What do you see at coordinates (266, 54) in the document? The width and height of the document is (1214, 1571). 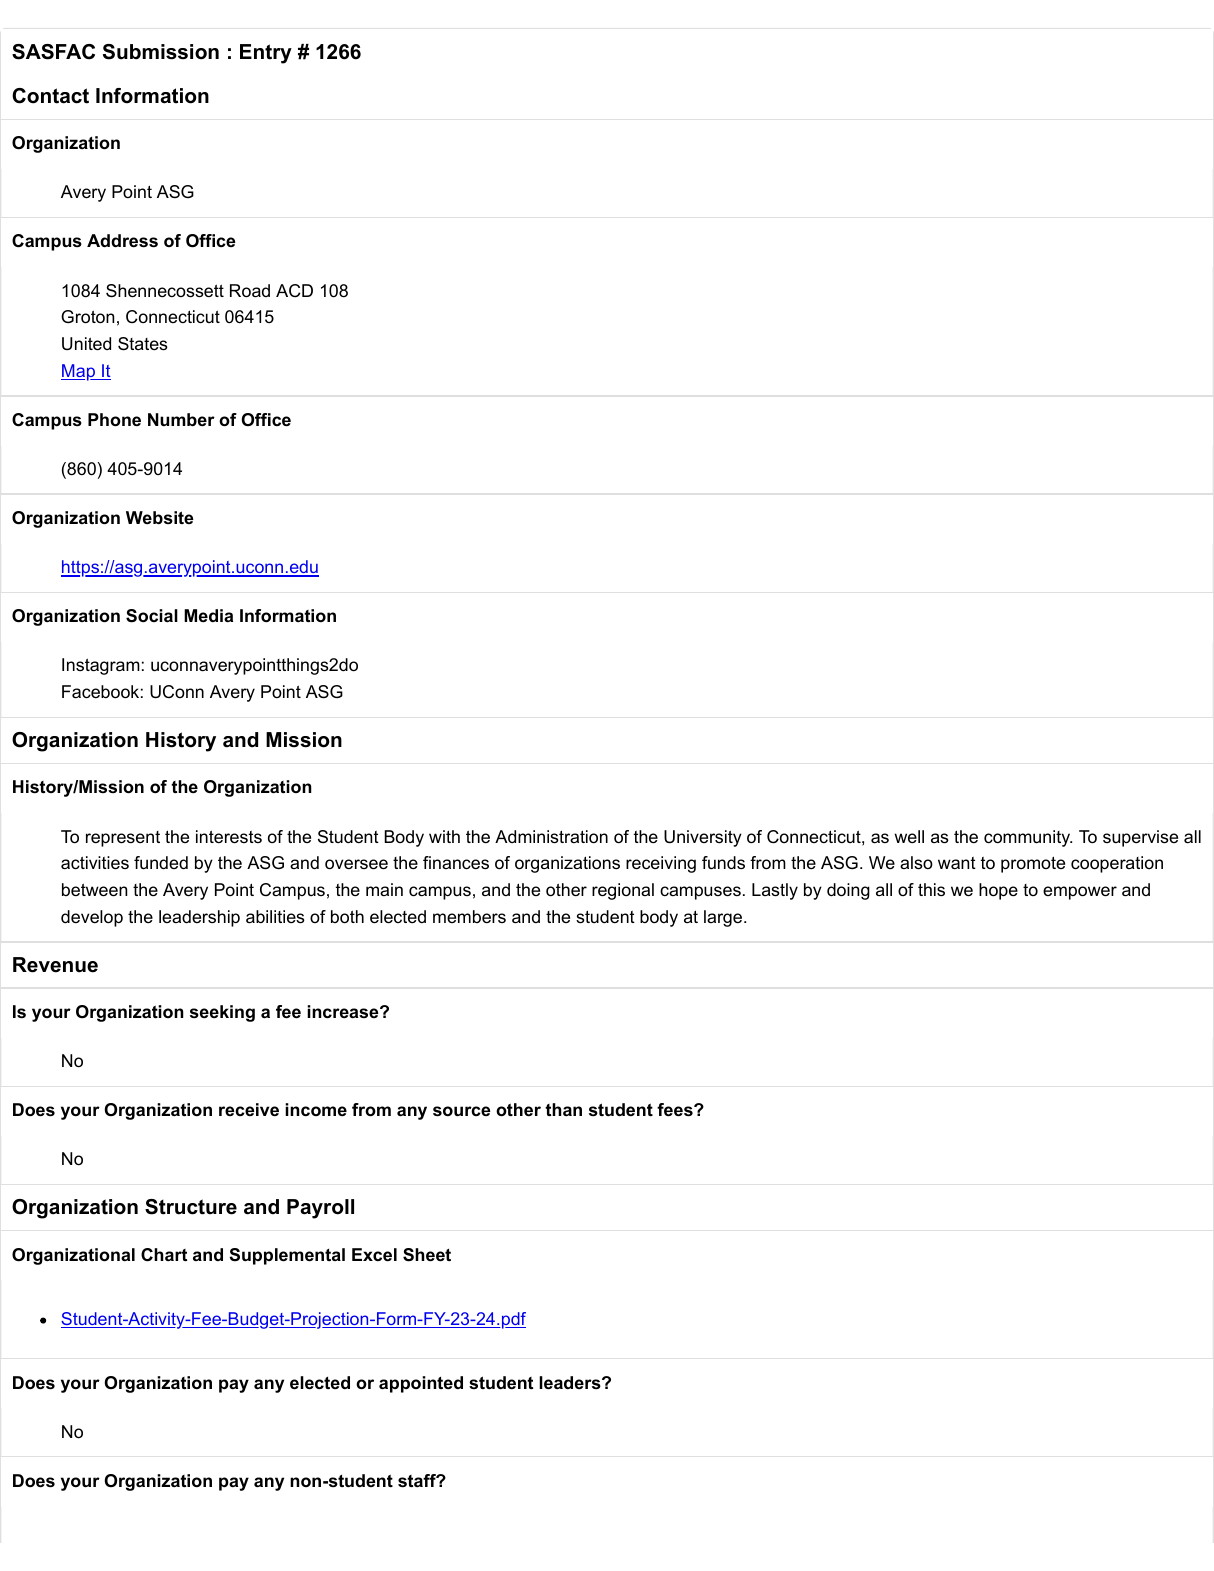 I see `Entry` at bounding box center [266, 54].
